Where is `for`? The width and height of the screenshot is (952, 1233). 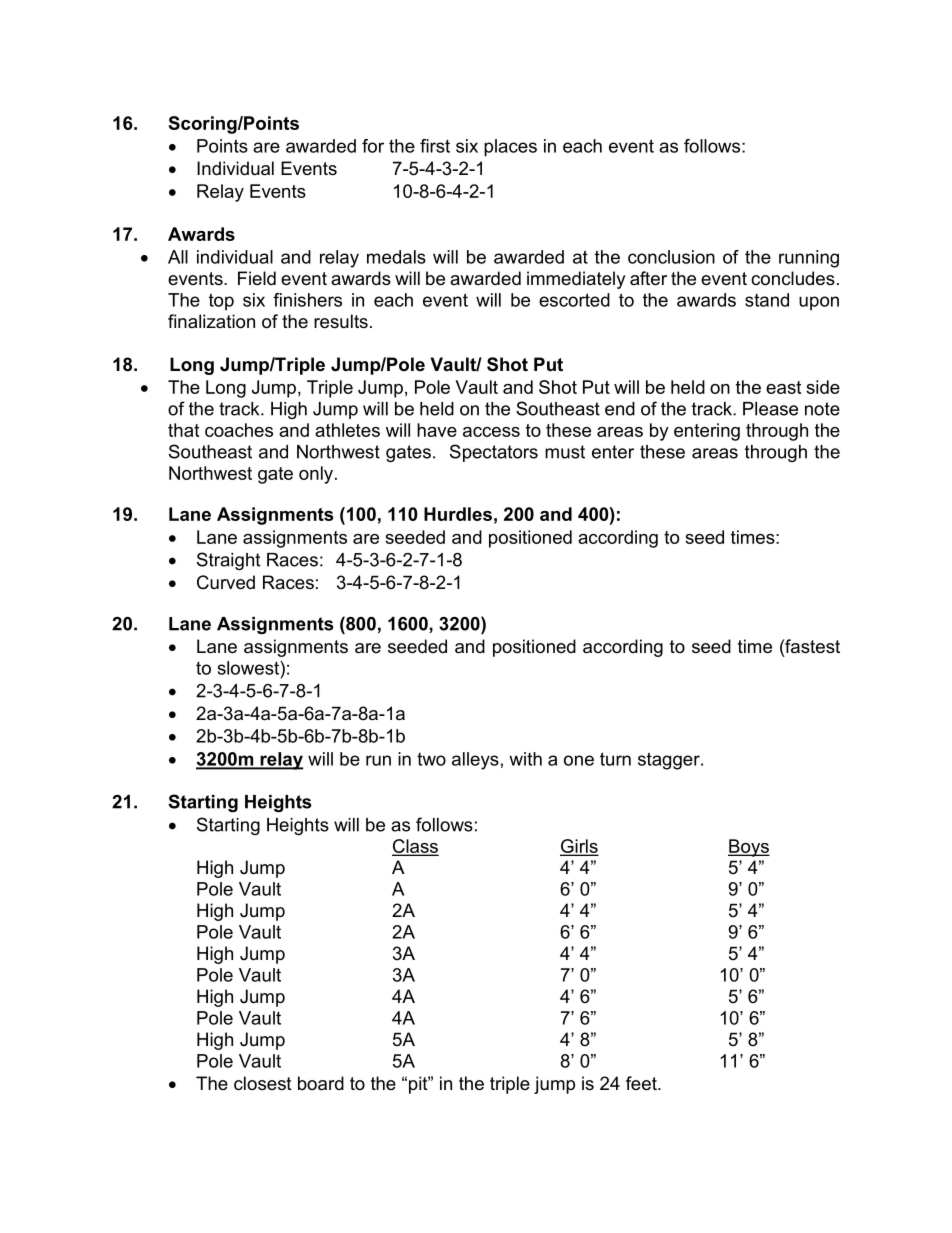 for is located at coordinates (373, 146).
